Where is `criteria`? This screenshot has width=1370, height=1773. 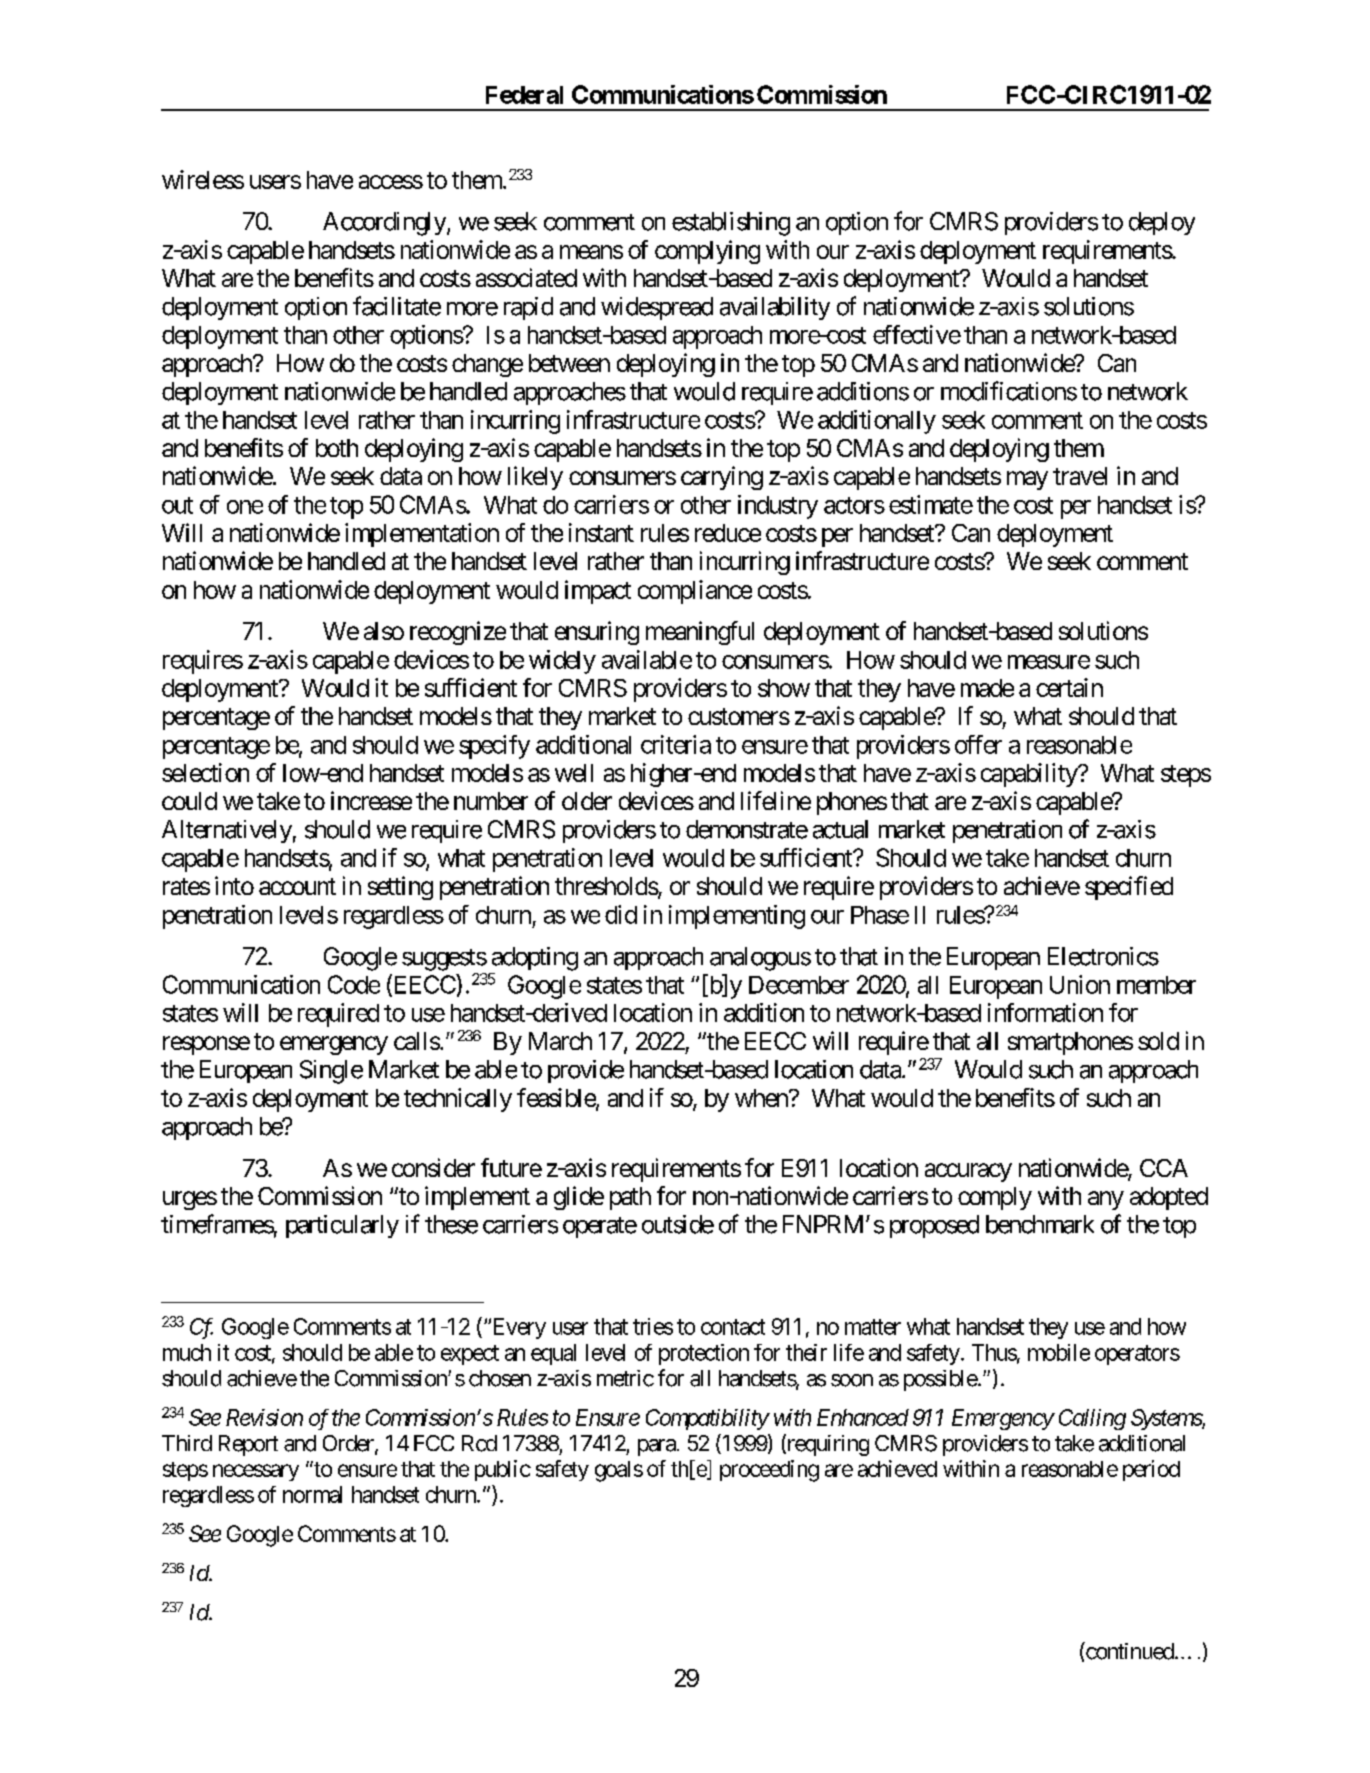
criteria is located at coordinates (676, 744).
